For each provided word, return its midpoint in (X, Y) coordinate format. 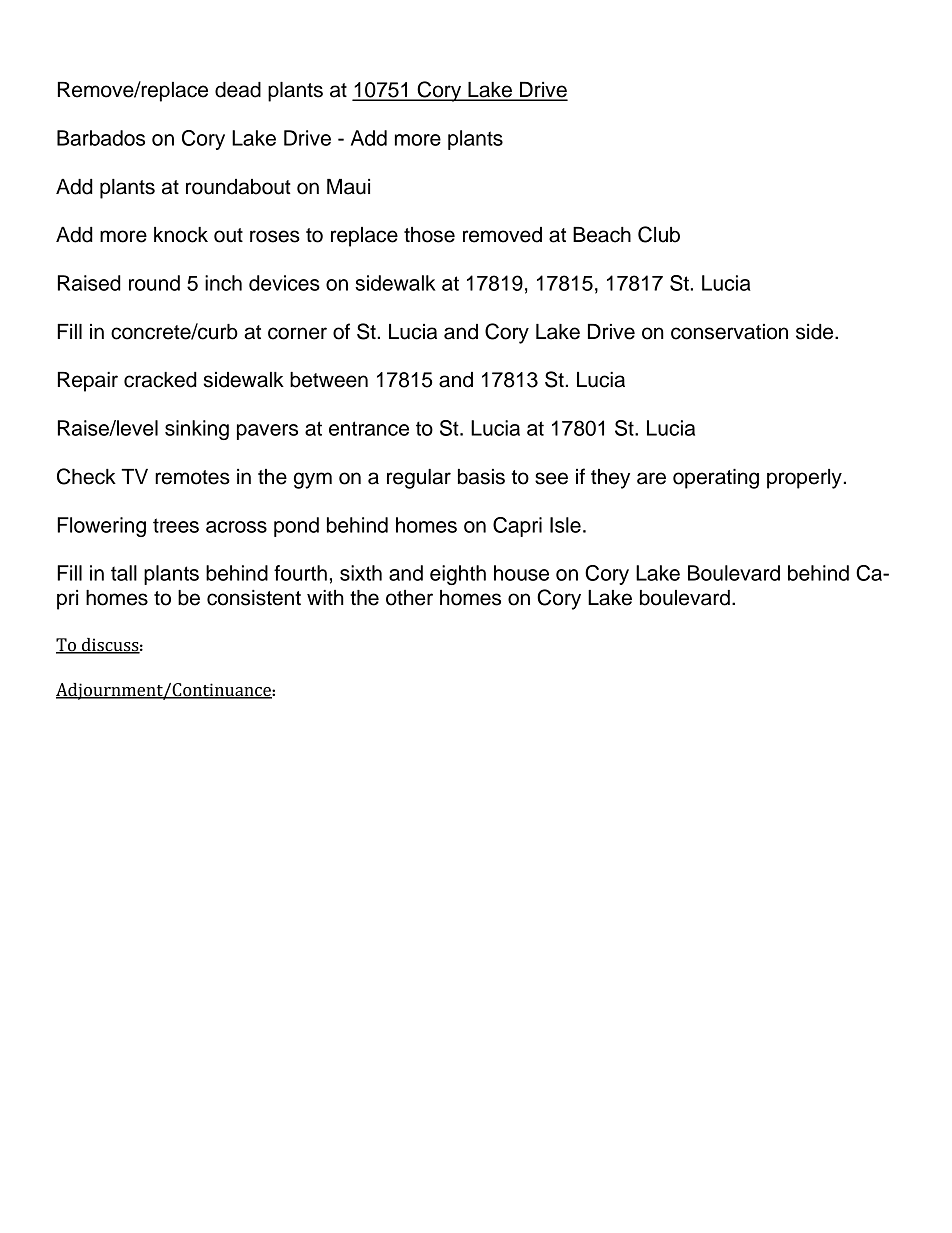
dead (238, 90)
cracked (160, 380)
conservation (729, 332)
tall (124, 573)
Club (659, 234)
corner (297, 333)
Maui (348, 187)
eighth (458, 575)
